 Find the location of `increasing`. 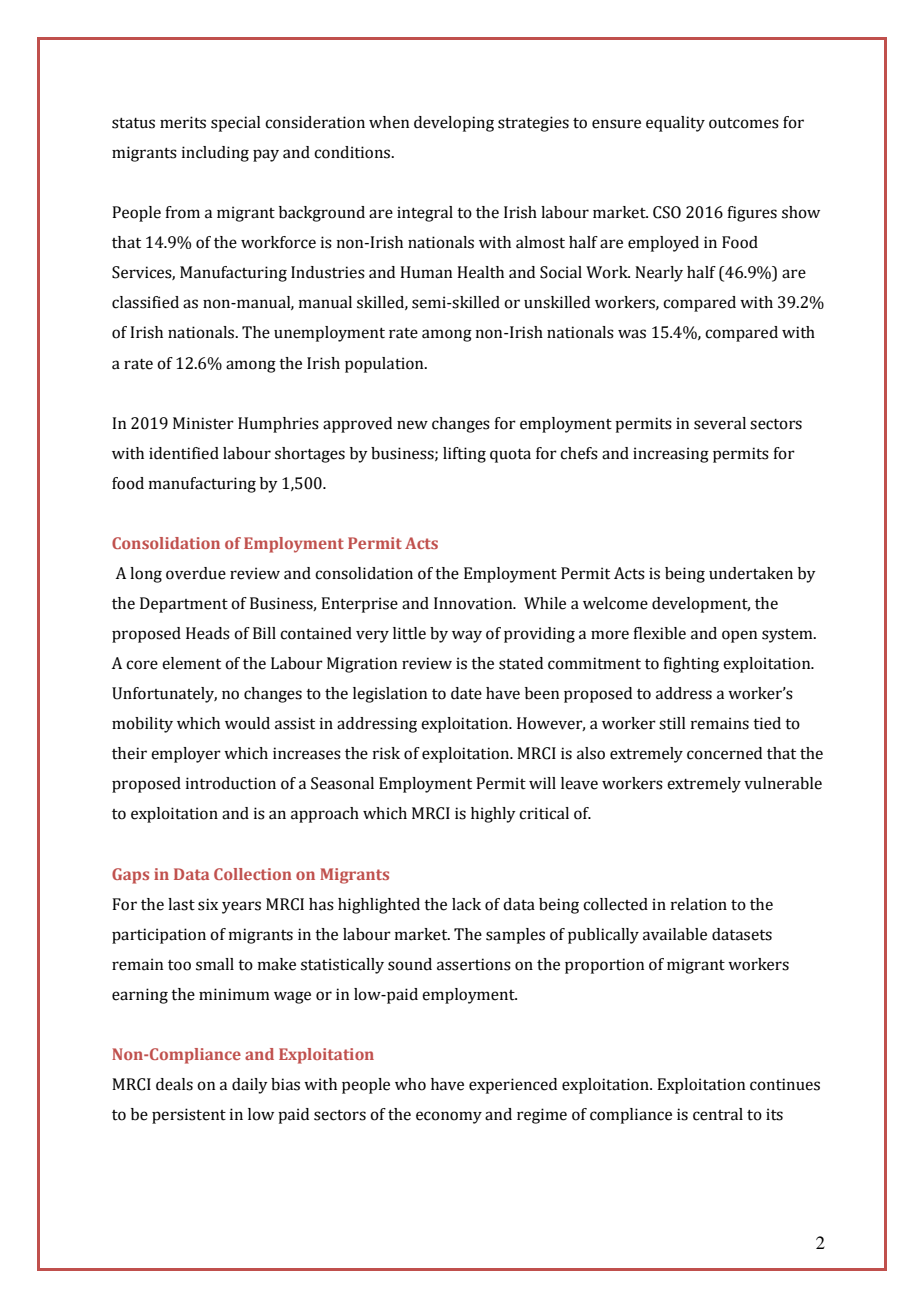

increasing is located at coordinates (671, 455).
